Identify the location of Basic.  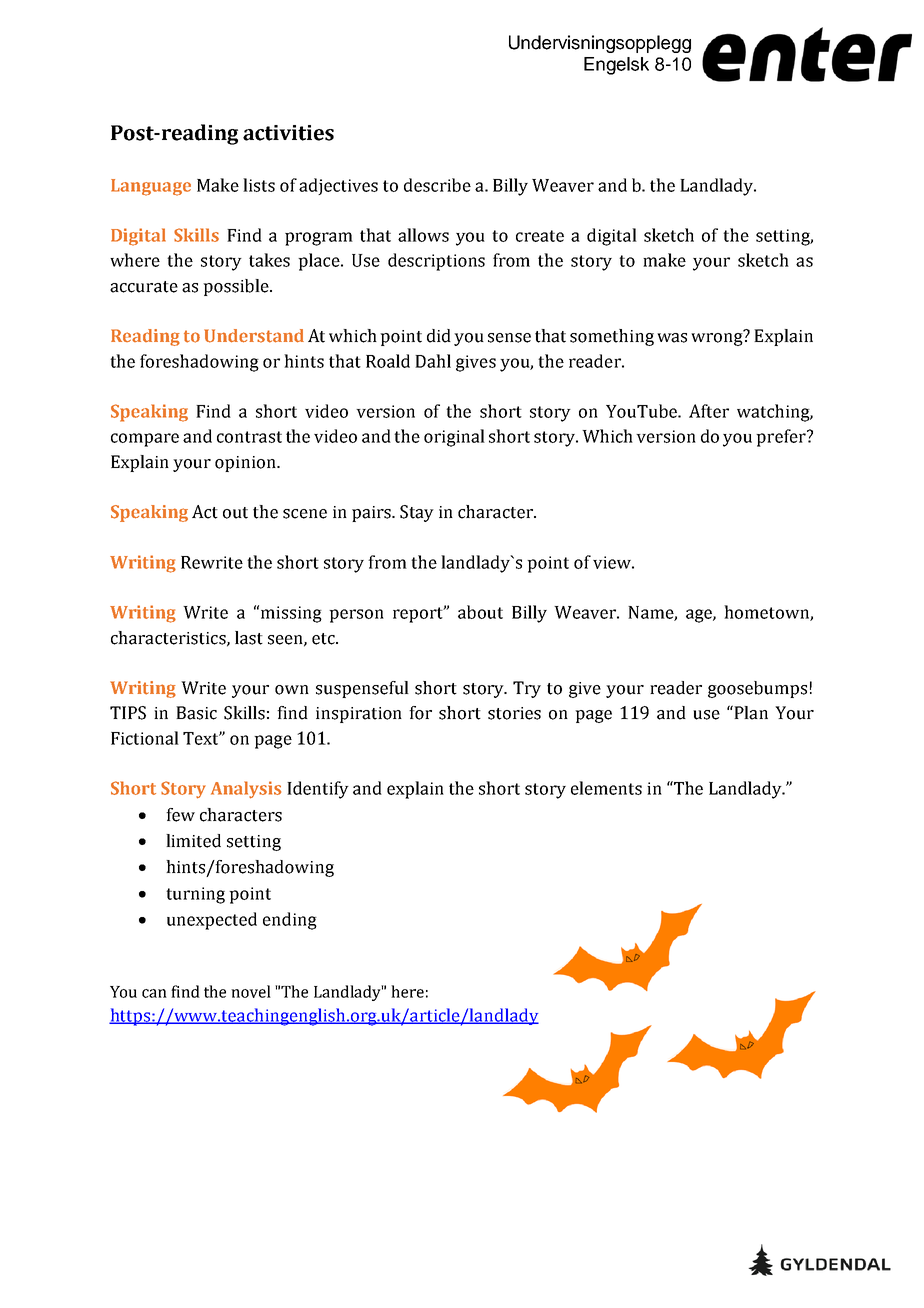
(196, 713).
